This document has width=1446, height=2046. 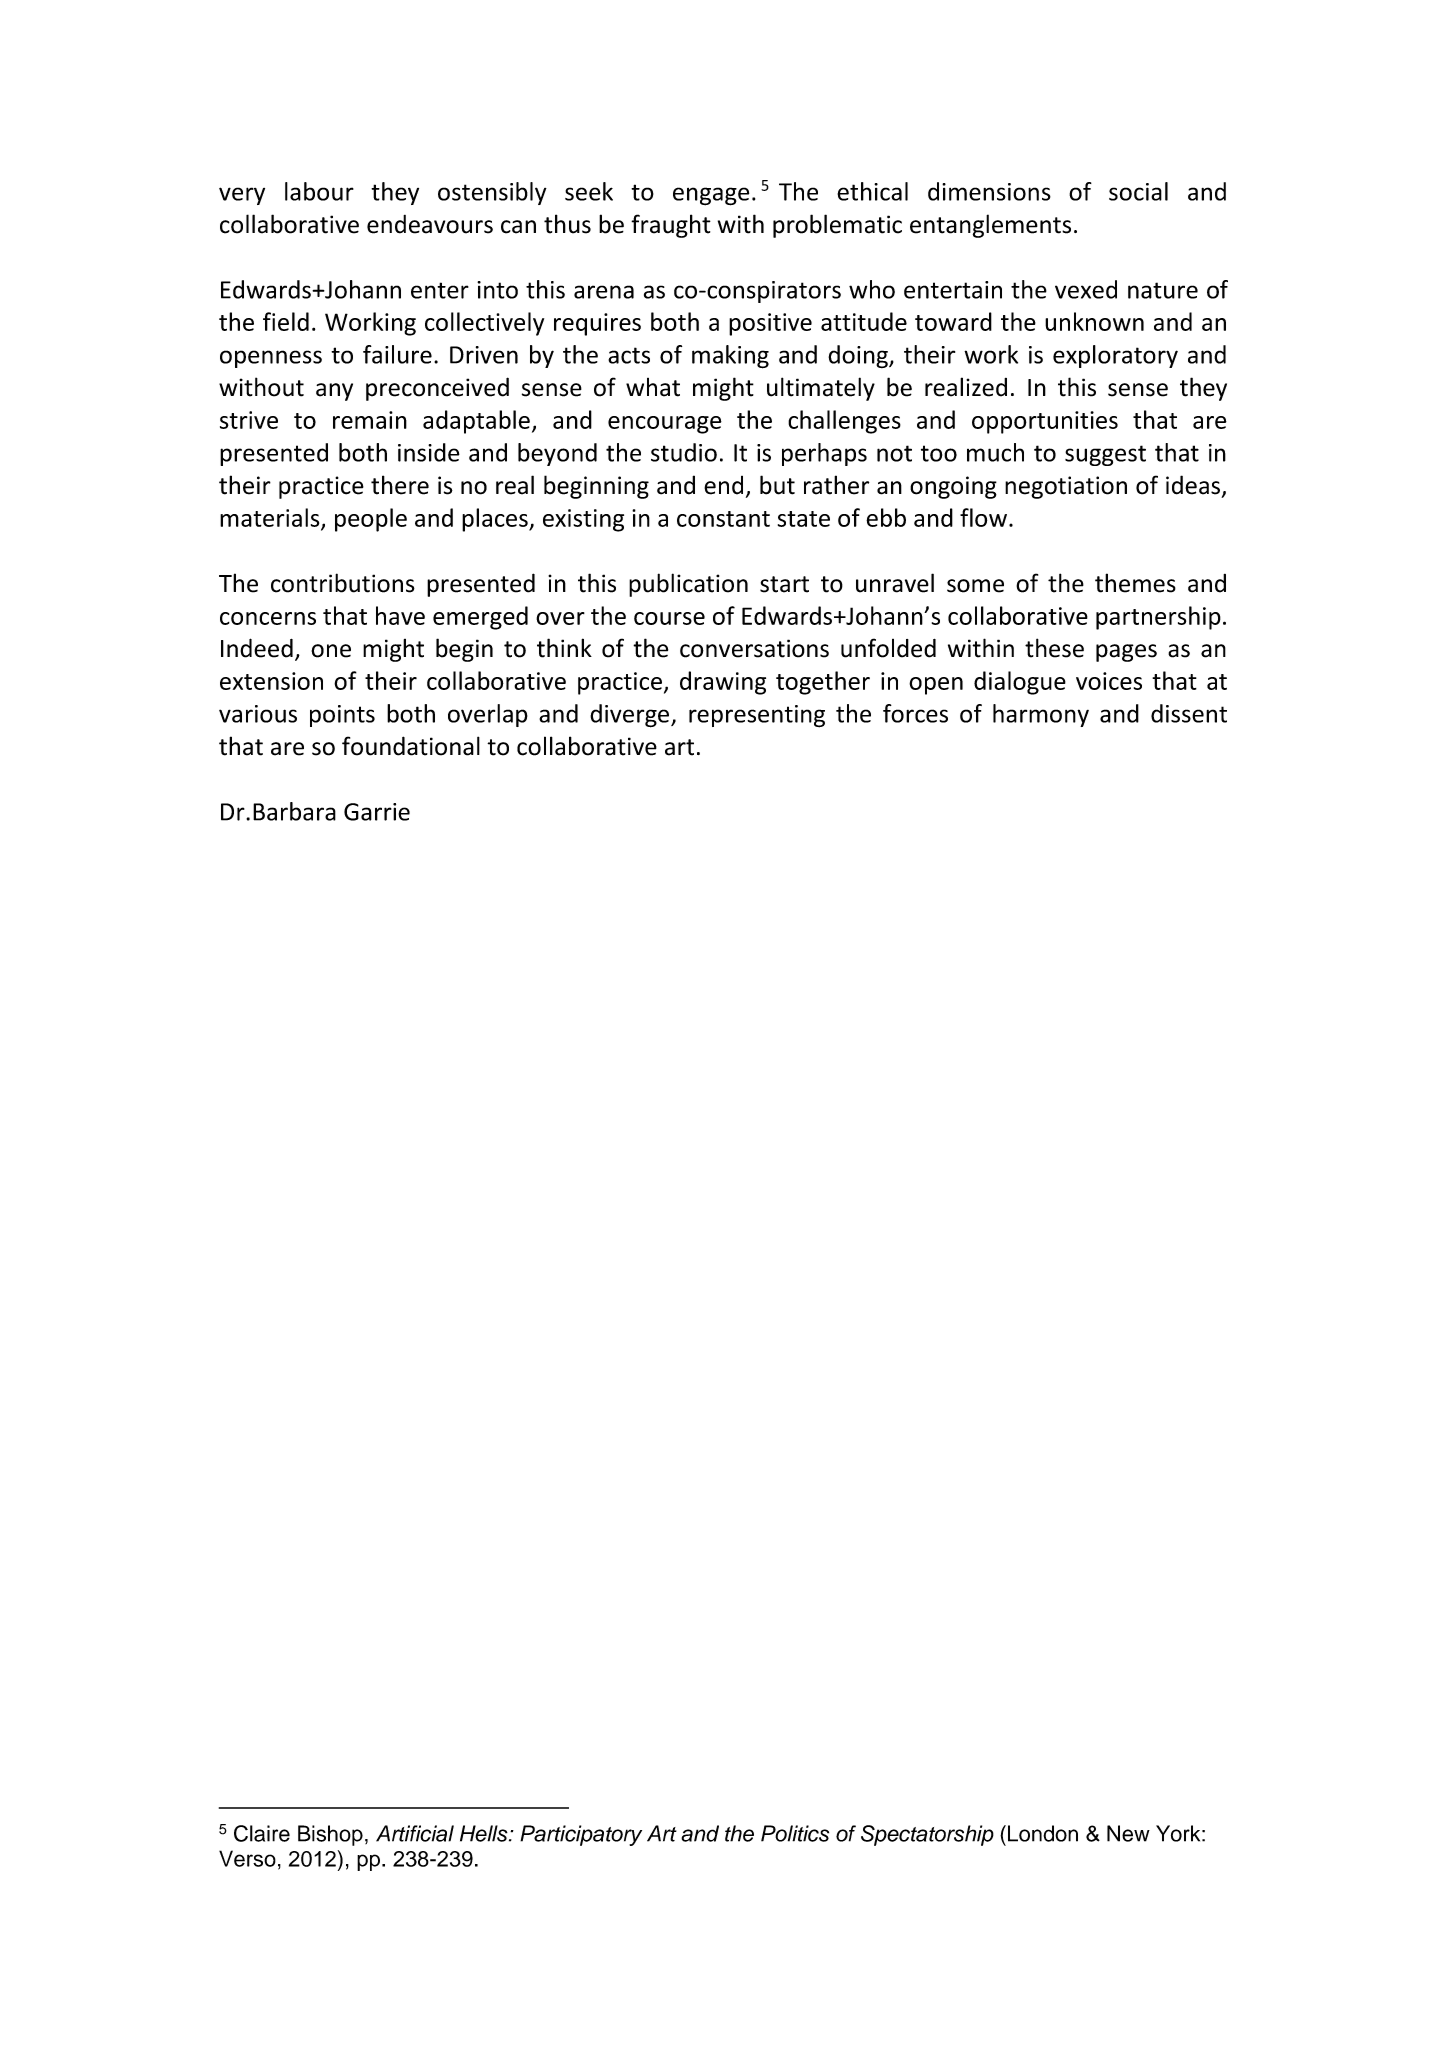 What do you see at coordinates (411, 746) in the document?
I see `foundational` at bounding box center [411, 746].
